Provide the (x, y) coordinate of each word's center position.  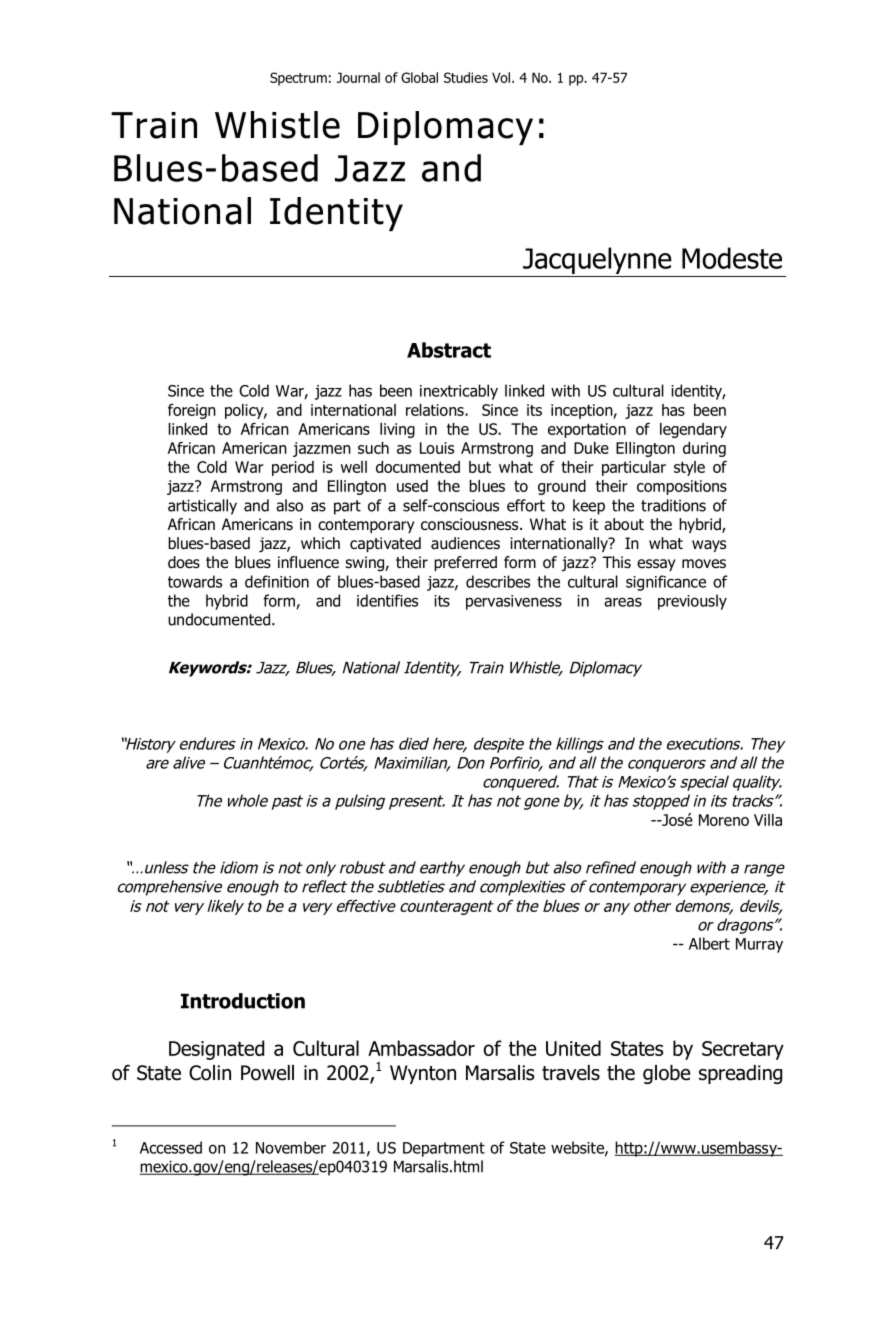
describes (498, 581)
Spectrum (298, 79)
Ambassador (421, 1048)
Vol (501, 77)
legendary (693, 430)
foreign (192, 411)
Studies (466, 77)
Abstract (449, 350)
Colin (210, 1073)
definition (277, 581)
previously (692, 602)
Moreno (724, 820)
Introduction (243, 1001)
